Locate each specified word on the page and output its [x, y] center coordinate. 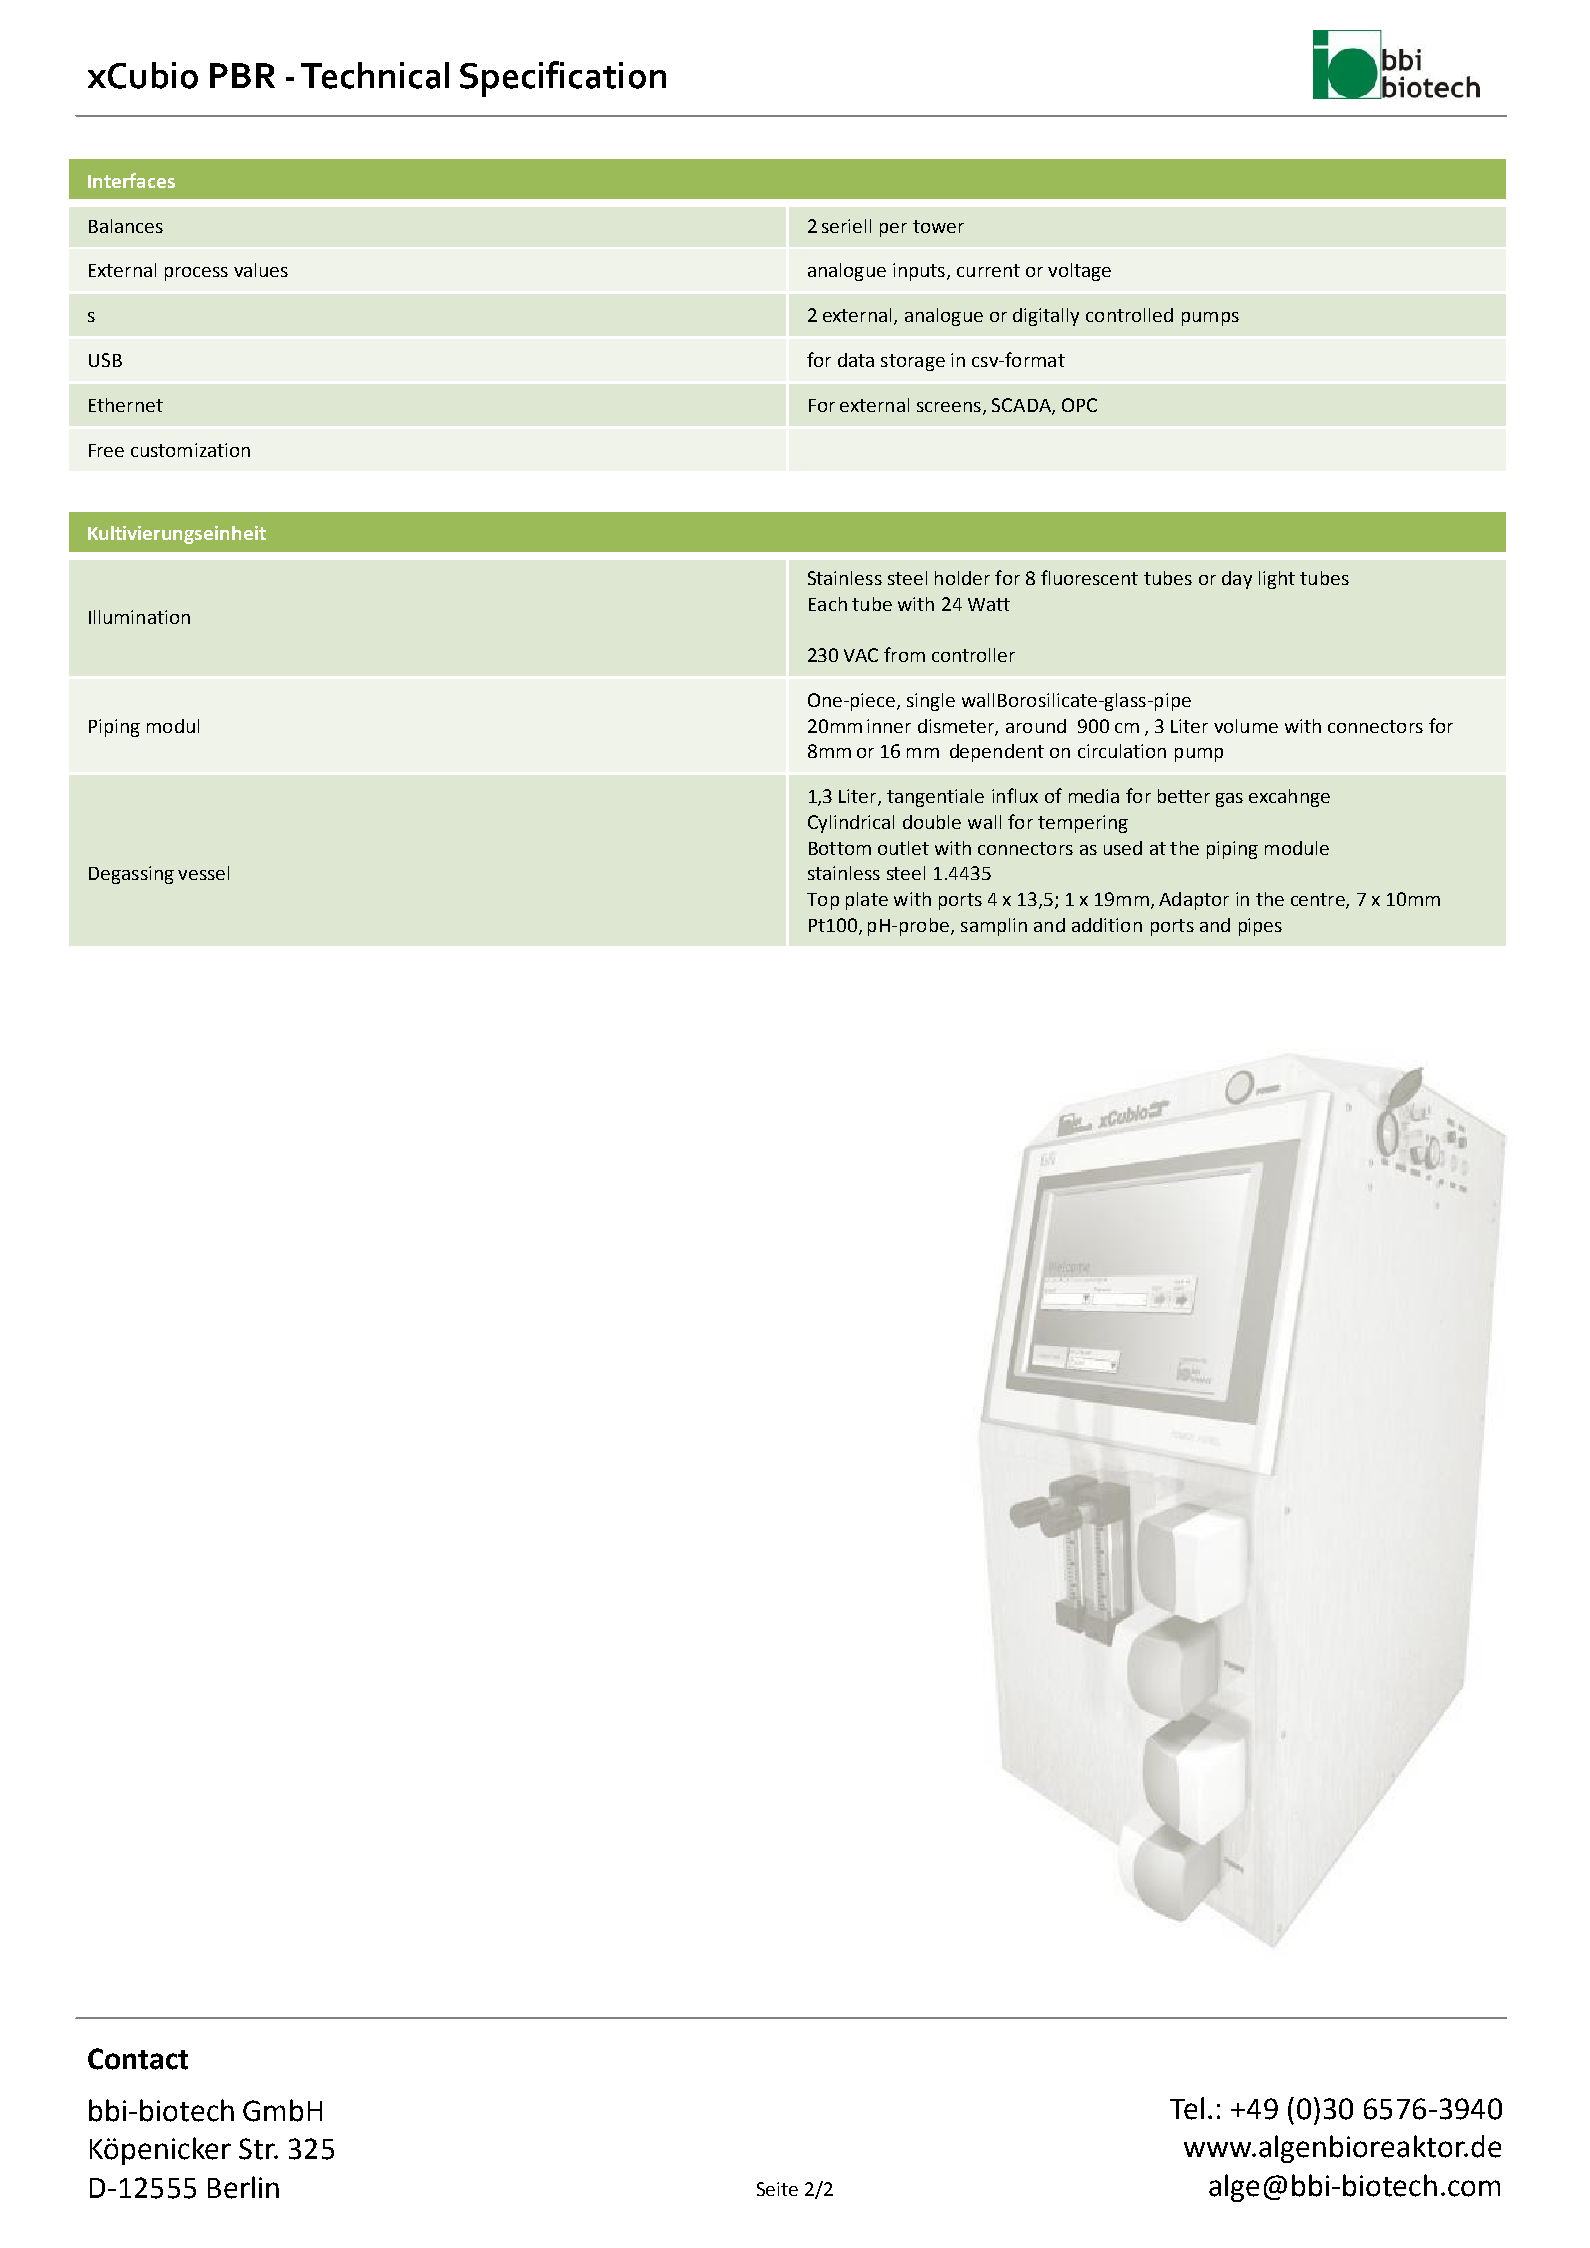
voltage [1079, 272]
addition [1107, 925]
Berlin [243, 2187]
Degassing [131, 875]
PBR [242, 75]
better [1184, 796]
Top [823, 901]
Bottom [840, 848]
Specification [563, 79]
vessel [203, 873]
